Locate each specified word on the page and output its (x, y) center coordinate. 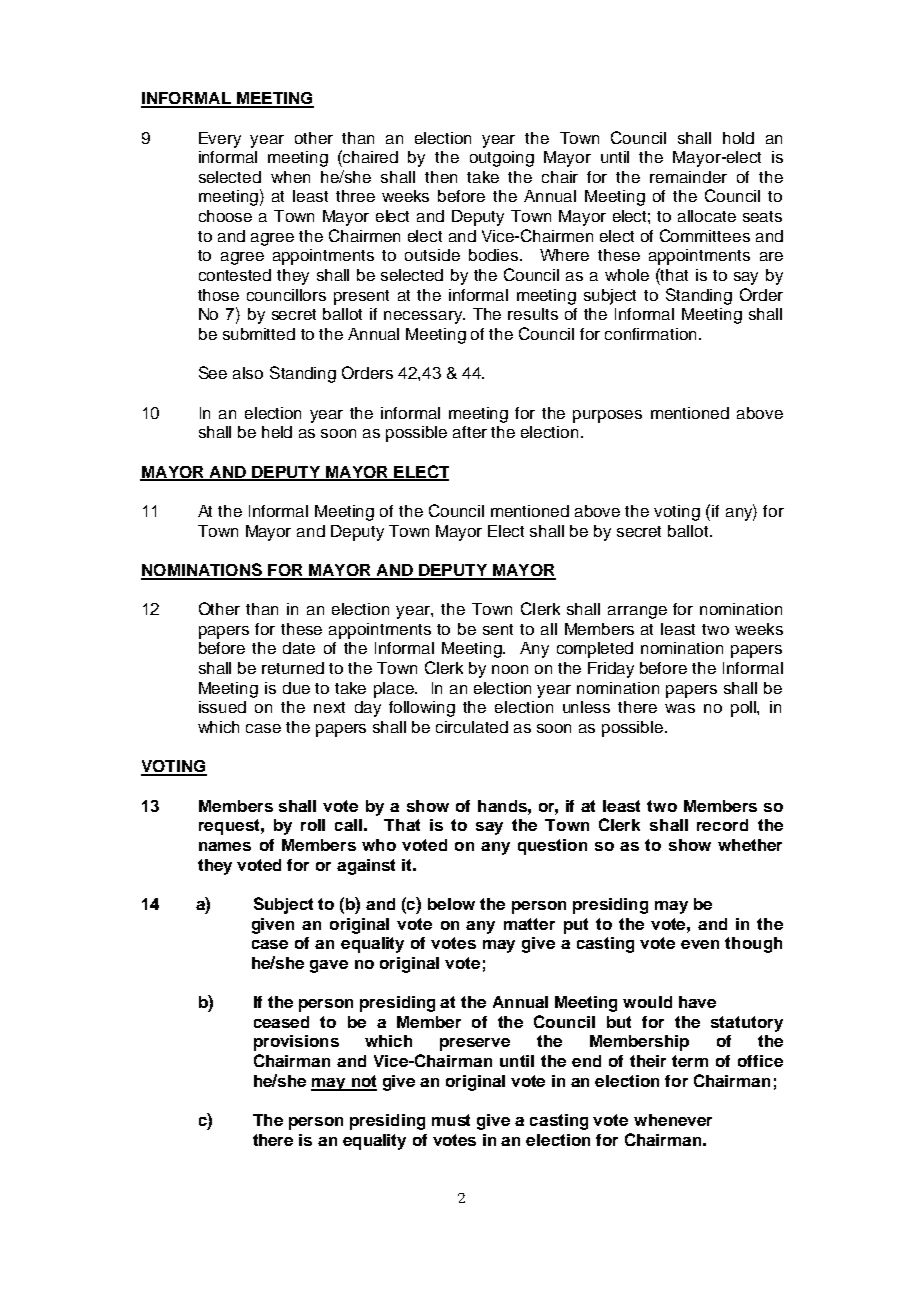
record (722, 825)
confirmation (650, 334)
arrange (637, 612)
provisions (296, 1043)
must (451, 1120)
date (299, 648)
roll (313, 825)
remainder (688, 177)
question (552, 847)
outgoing (502, 159)
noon (510, 669)
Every (220, 140)
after (470, 432)
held (277, 432)
